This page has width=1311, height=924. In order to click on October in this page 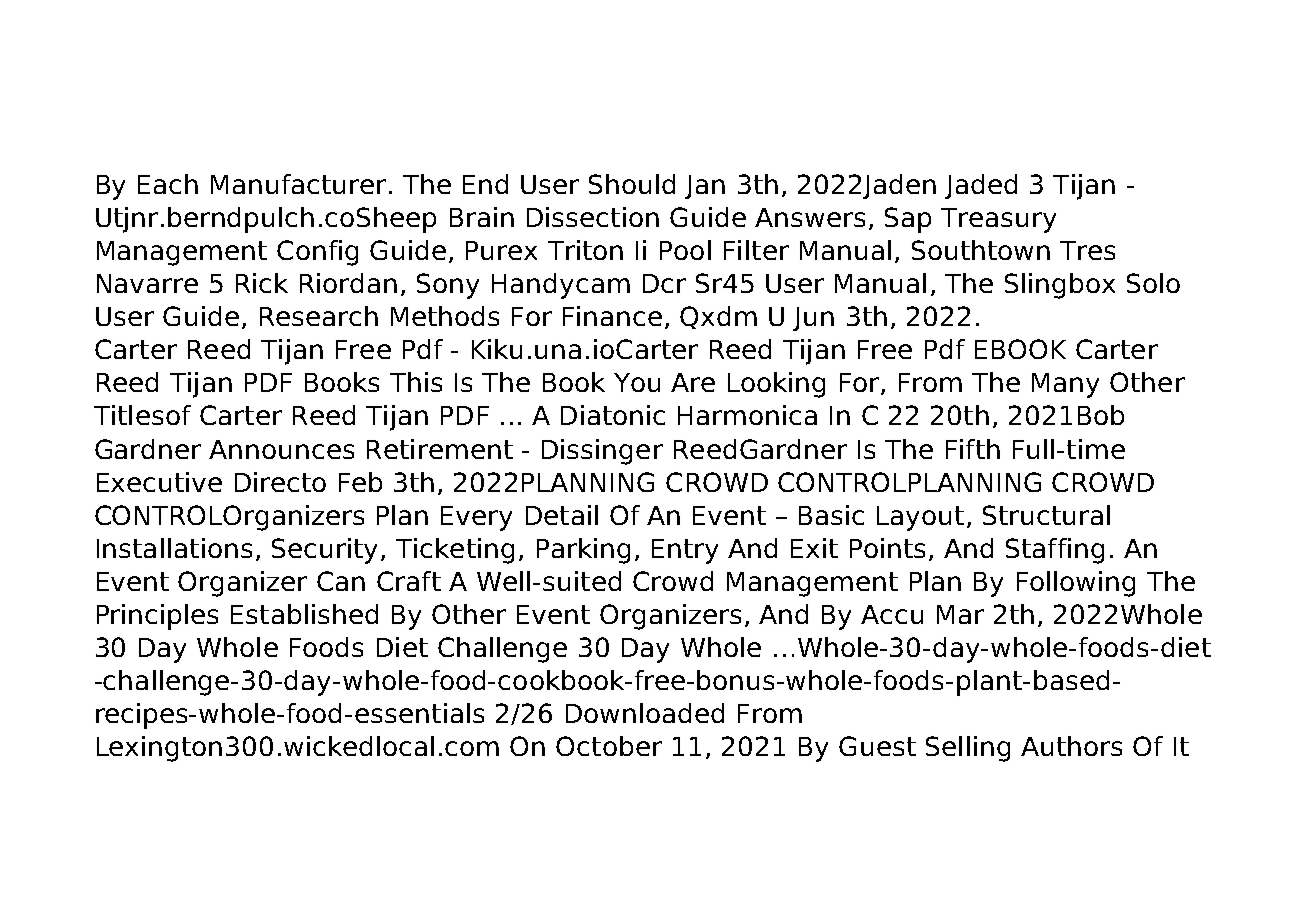, I will do `click(609, 746)`.
